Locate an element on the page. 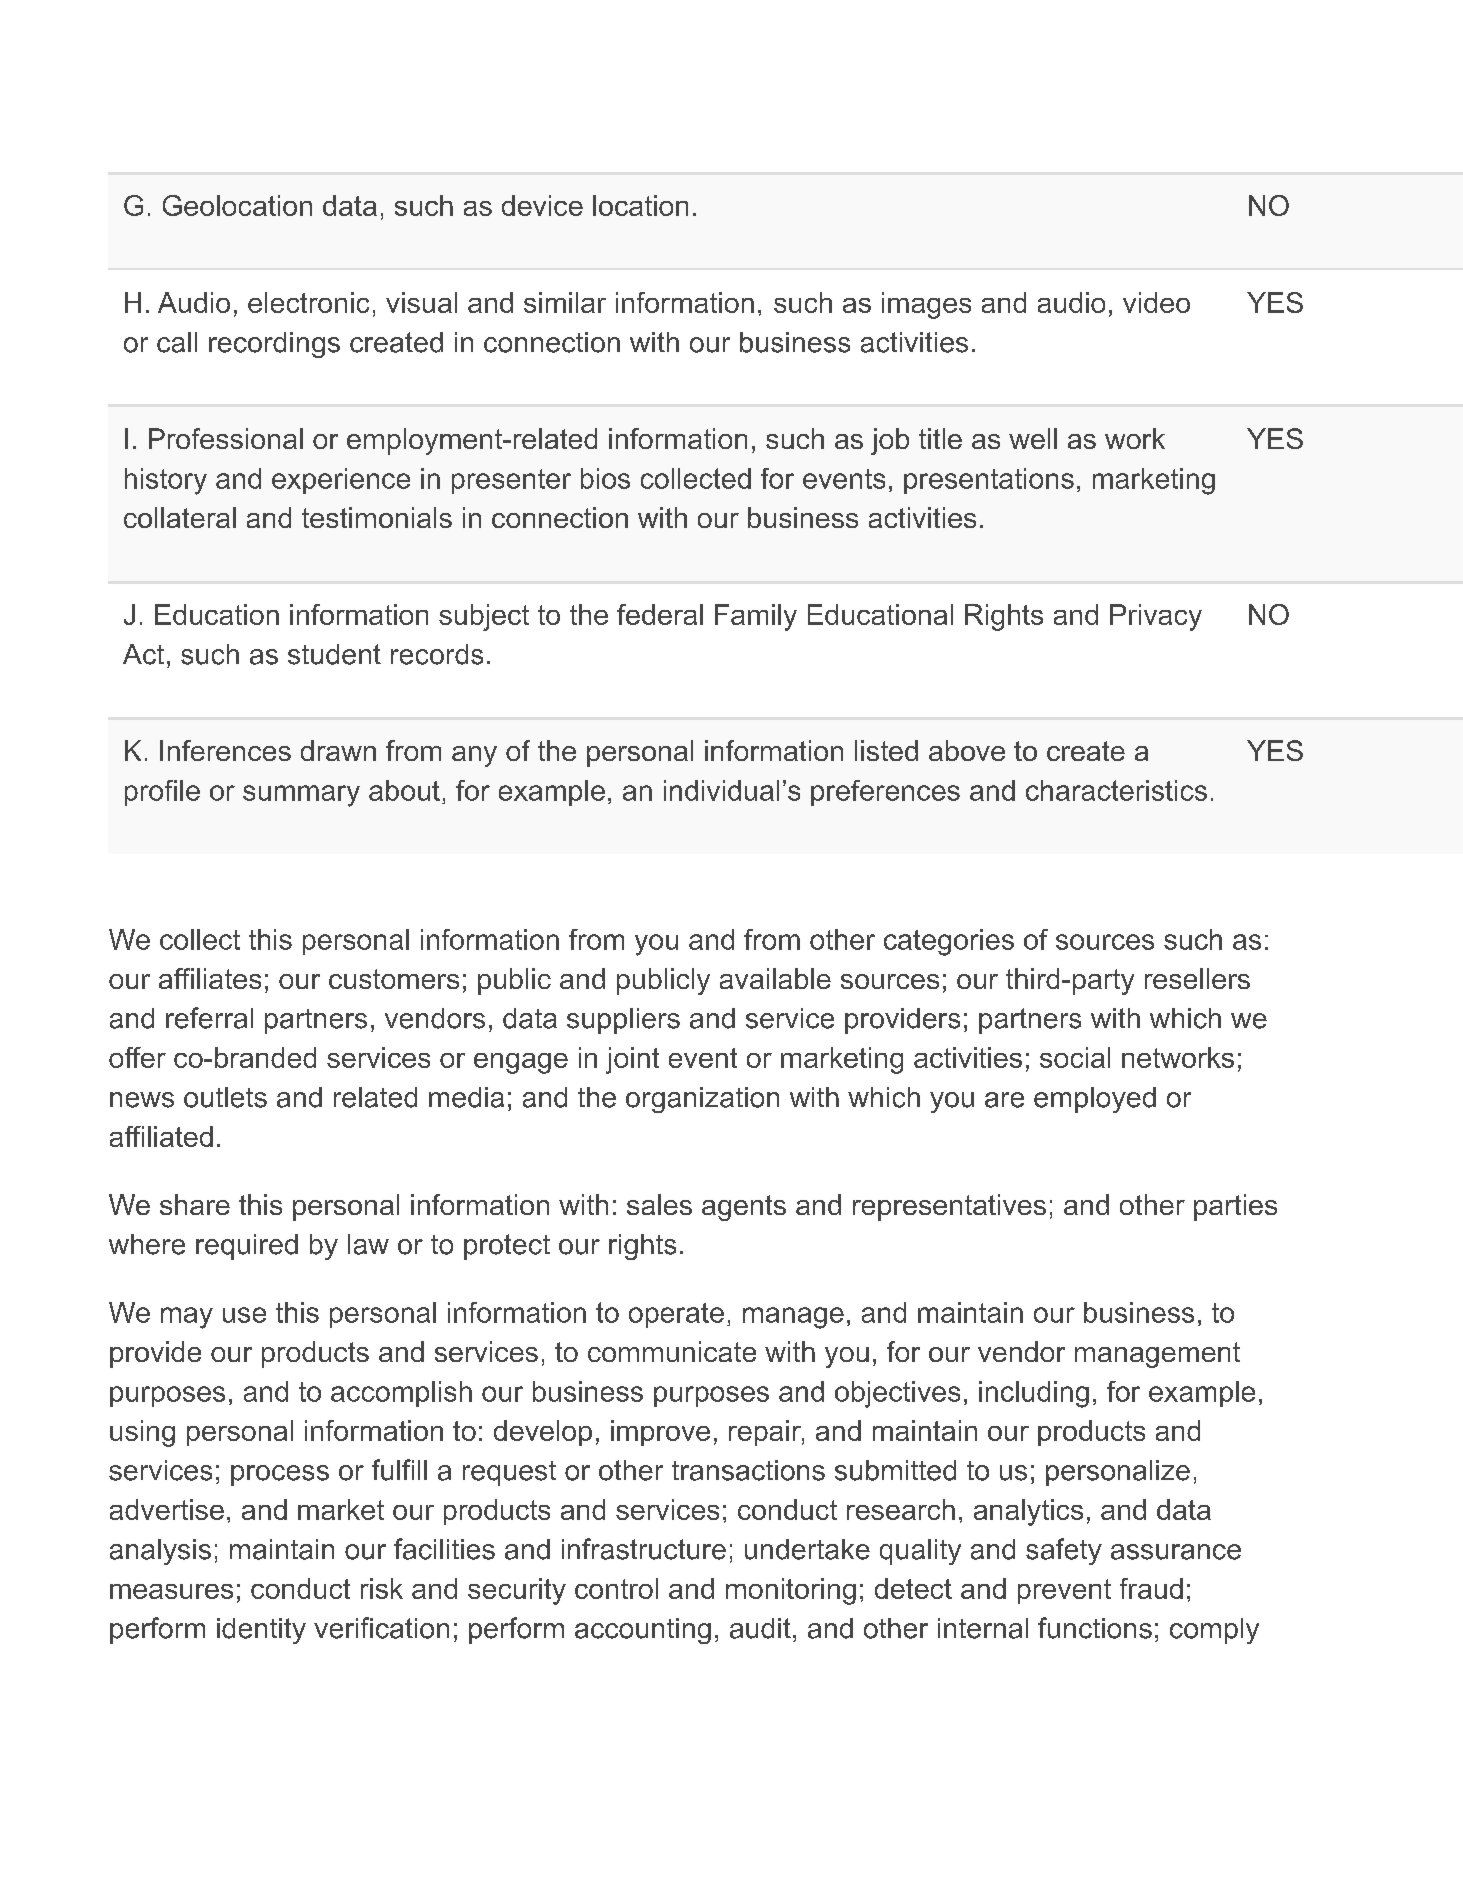 The image size is (1463, 1894). similar is located at coordinates (565, 302).
